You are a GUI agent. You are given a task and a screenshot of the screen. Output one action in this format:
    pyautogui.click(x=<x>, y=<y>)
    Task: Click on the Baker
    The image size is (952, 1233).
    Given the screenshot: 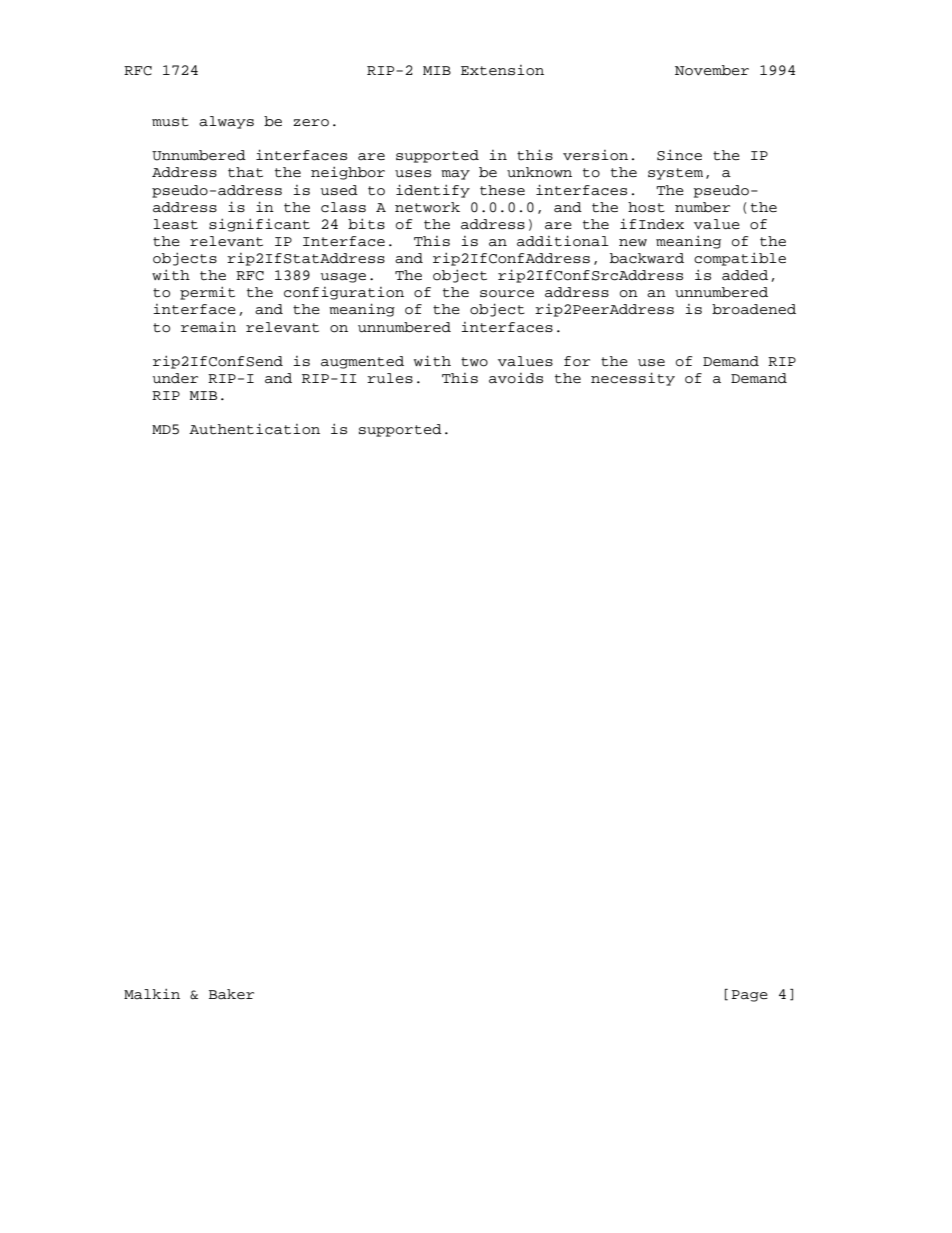 What is the action you would take?
    pyautogui.click(x=231, y=994)
